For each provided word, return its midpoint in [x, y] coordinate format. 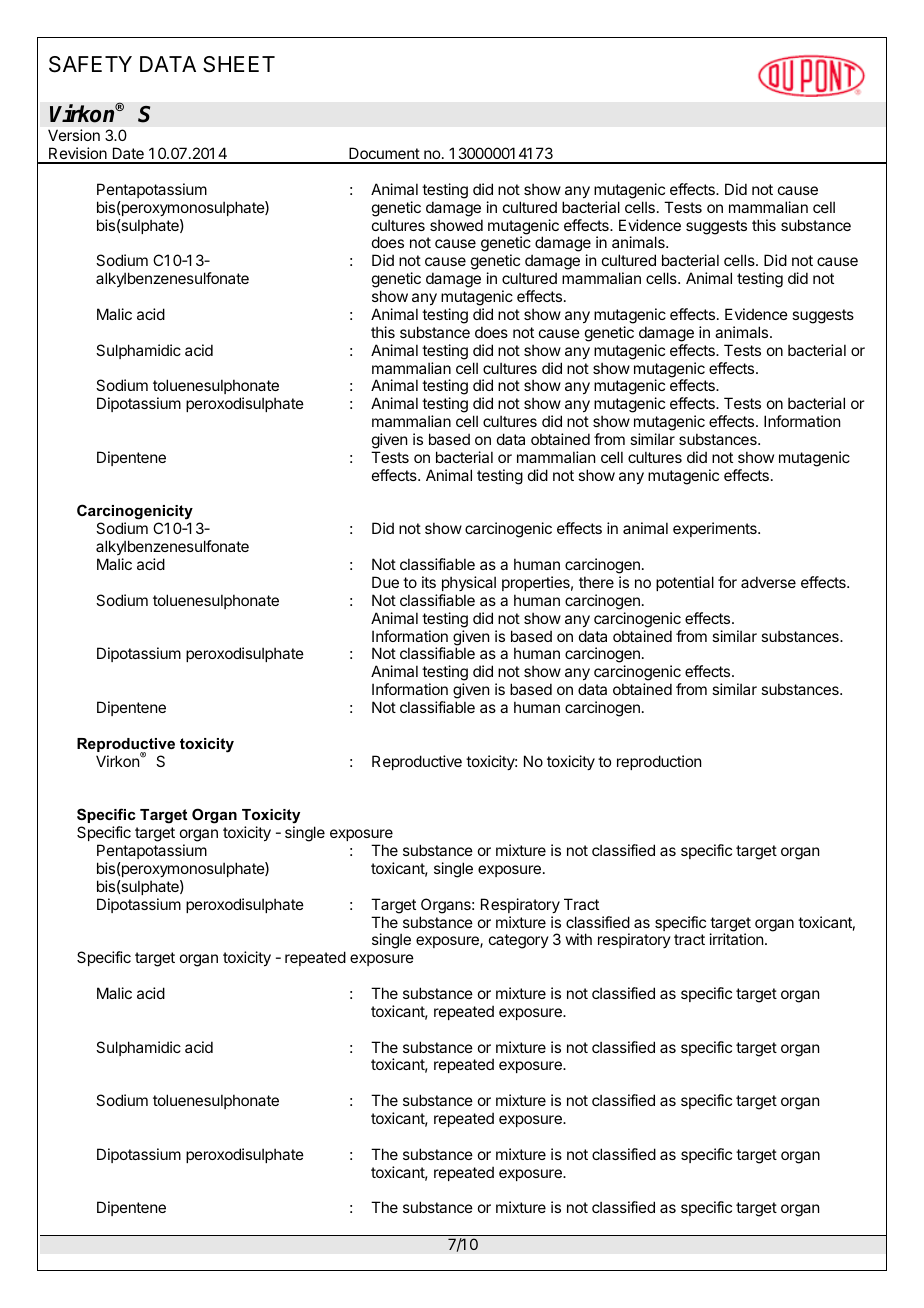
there [596, 582]
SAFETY [90, 64]
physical [469, 583]
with [579, 939]
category [519, 941]
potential [685, 583]
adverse [768, 582]
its [429, 582]
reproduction [659, 762]
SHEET [239, 64]
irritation [736, 939]
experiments [716, 529]
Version [74, 135]
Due [385, 582]
